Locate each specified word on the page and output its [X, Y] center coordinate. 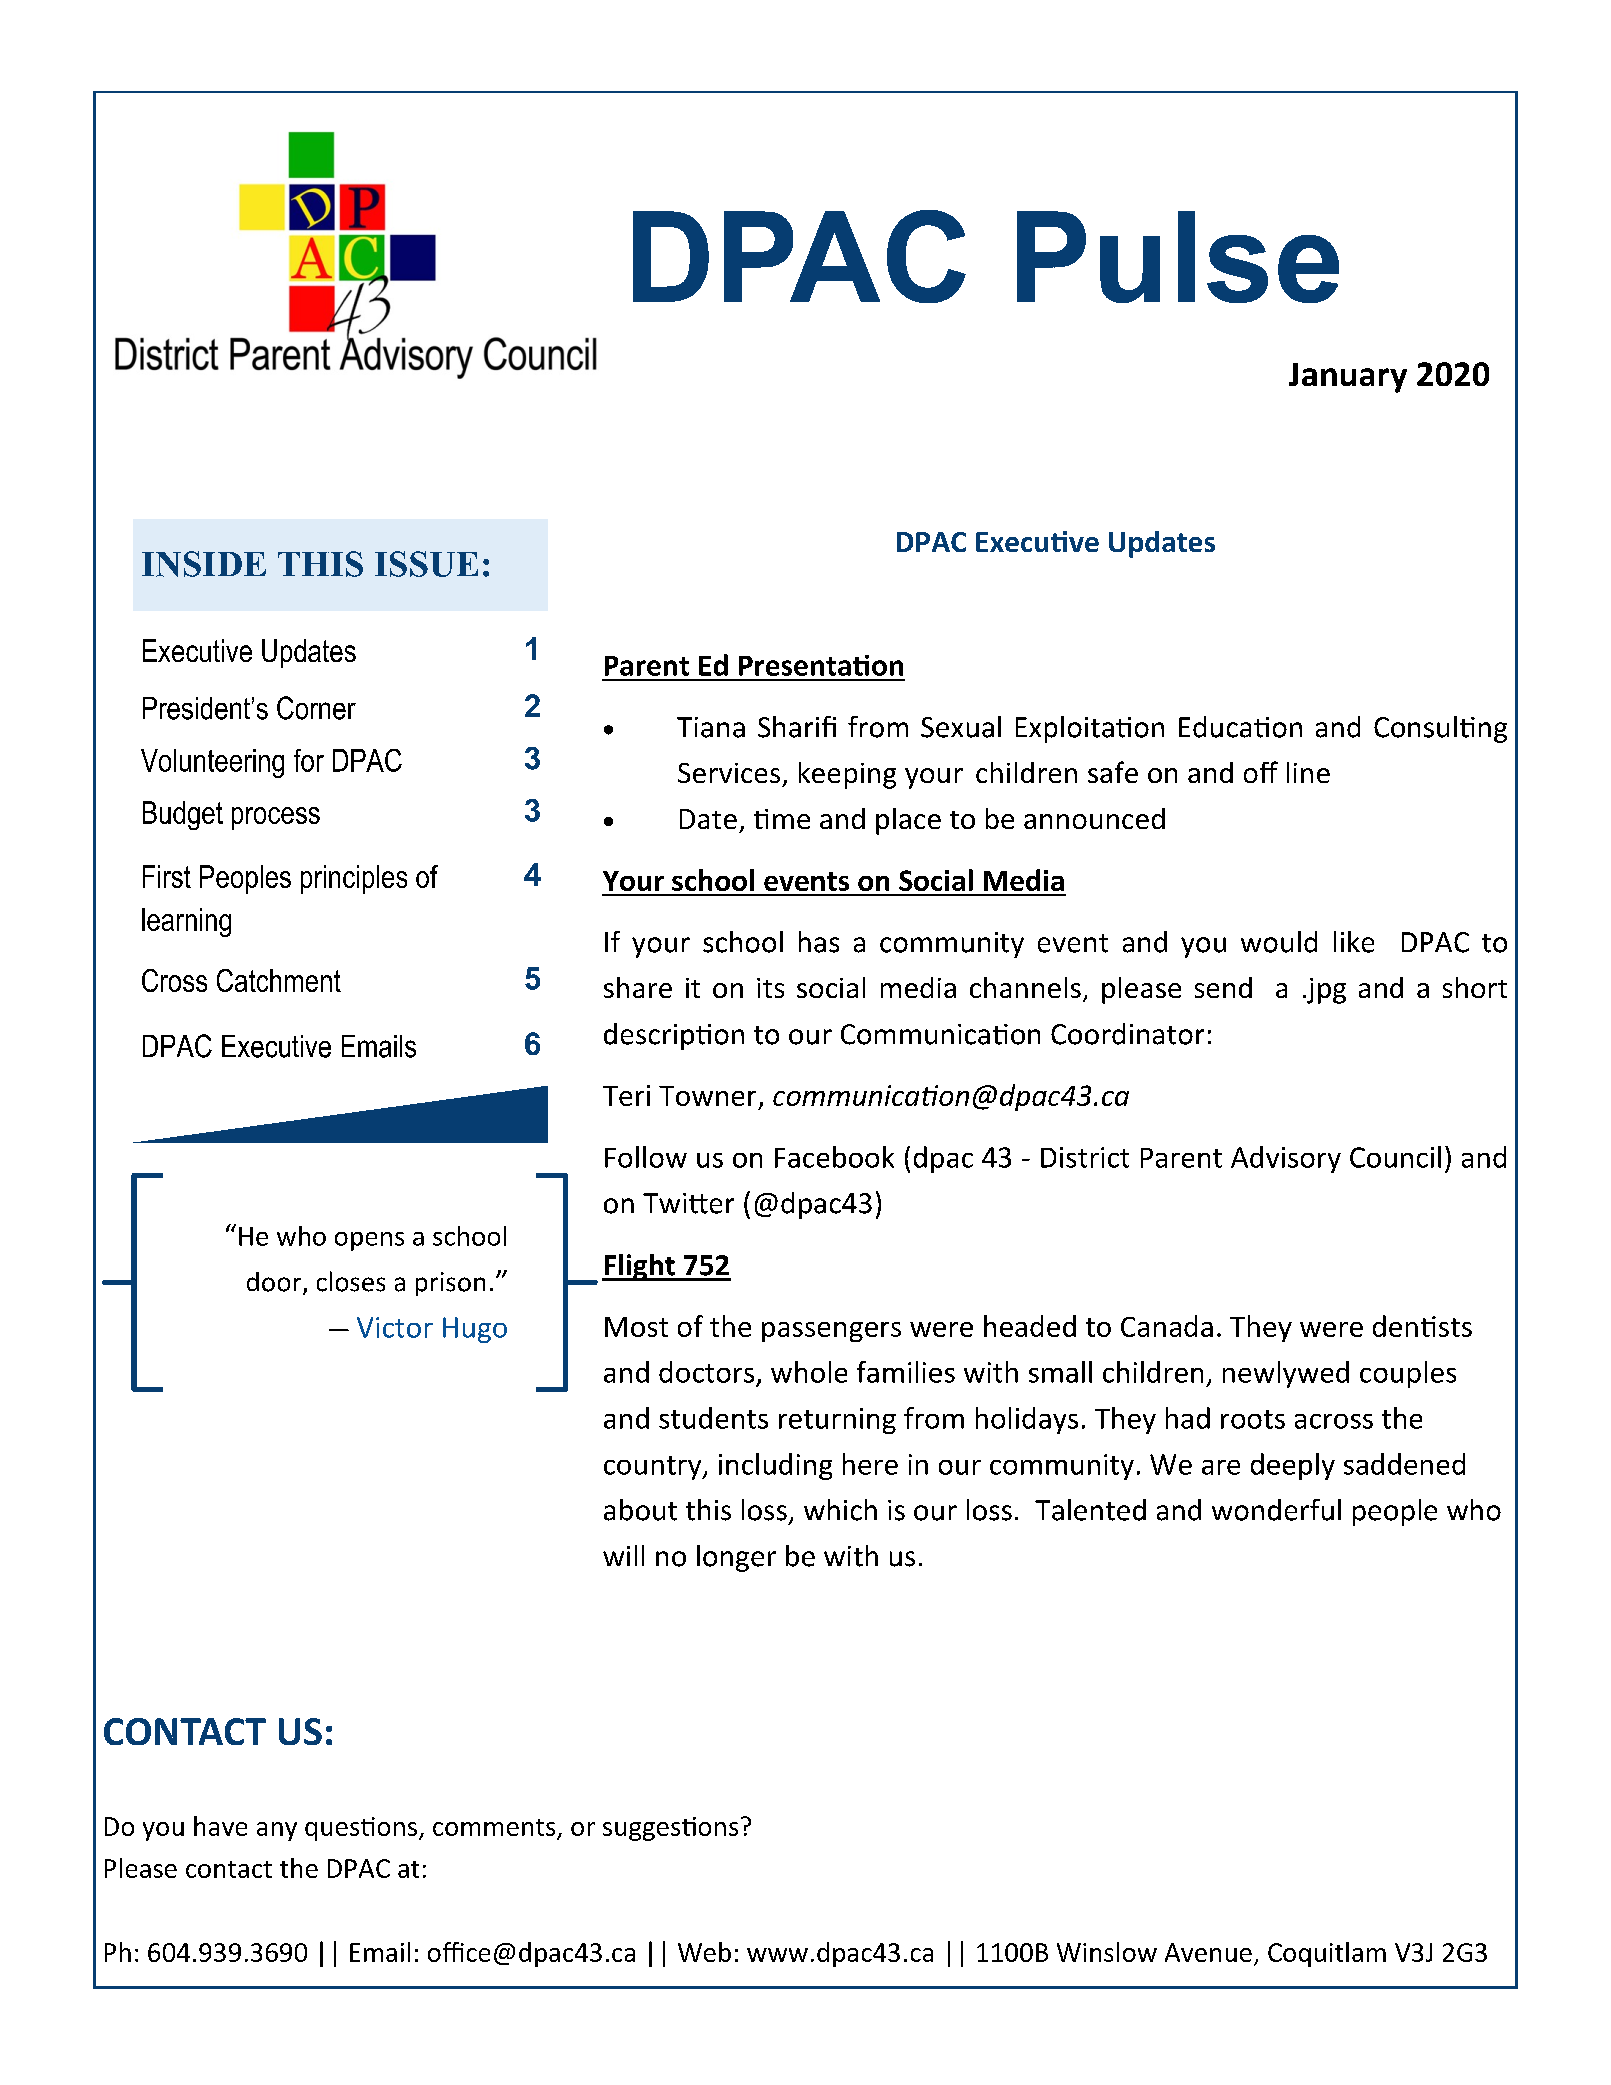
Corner [316, 708]
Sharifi [797, 727]
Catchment [279, 980]
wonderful [1276, 1510]
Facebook [834, 1157]
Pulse [1178, 257]
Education [1240, 727]
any [277, 1831]
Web [704, 1952]
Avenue [1208, 1952]
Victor [395, 1327]
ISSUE [426, 564]
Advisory [1286, 1159]
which [840, 1510]
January [1348, 378]
